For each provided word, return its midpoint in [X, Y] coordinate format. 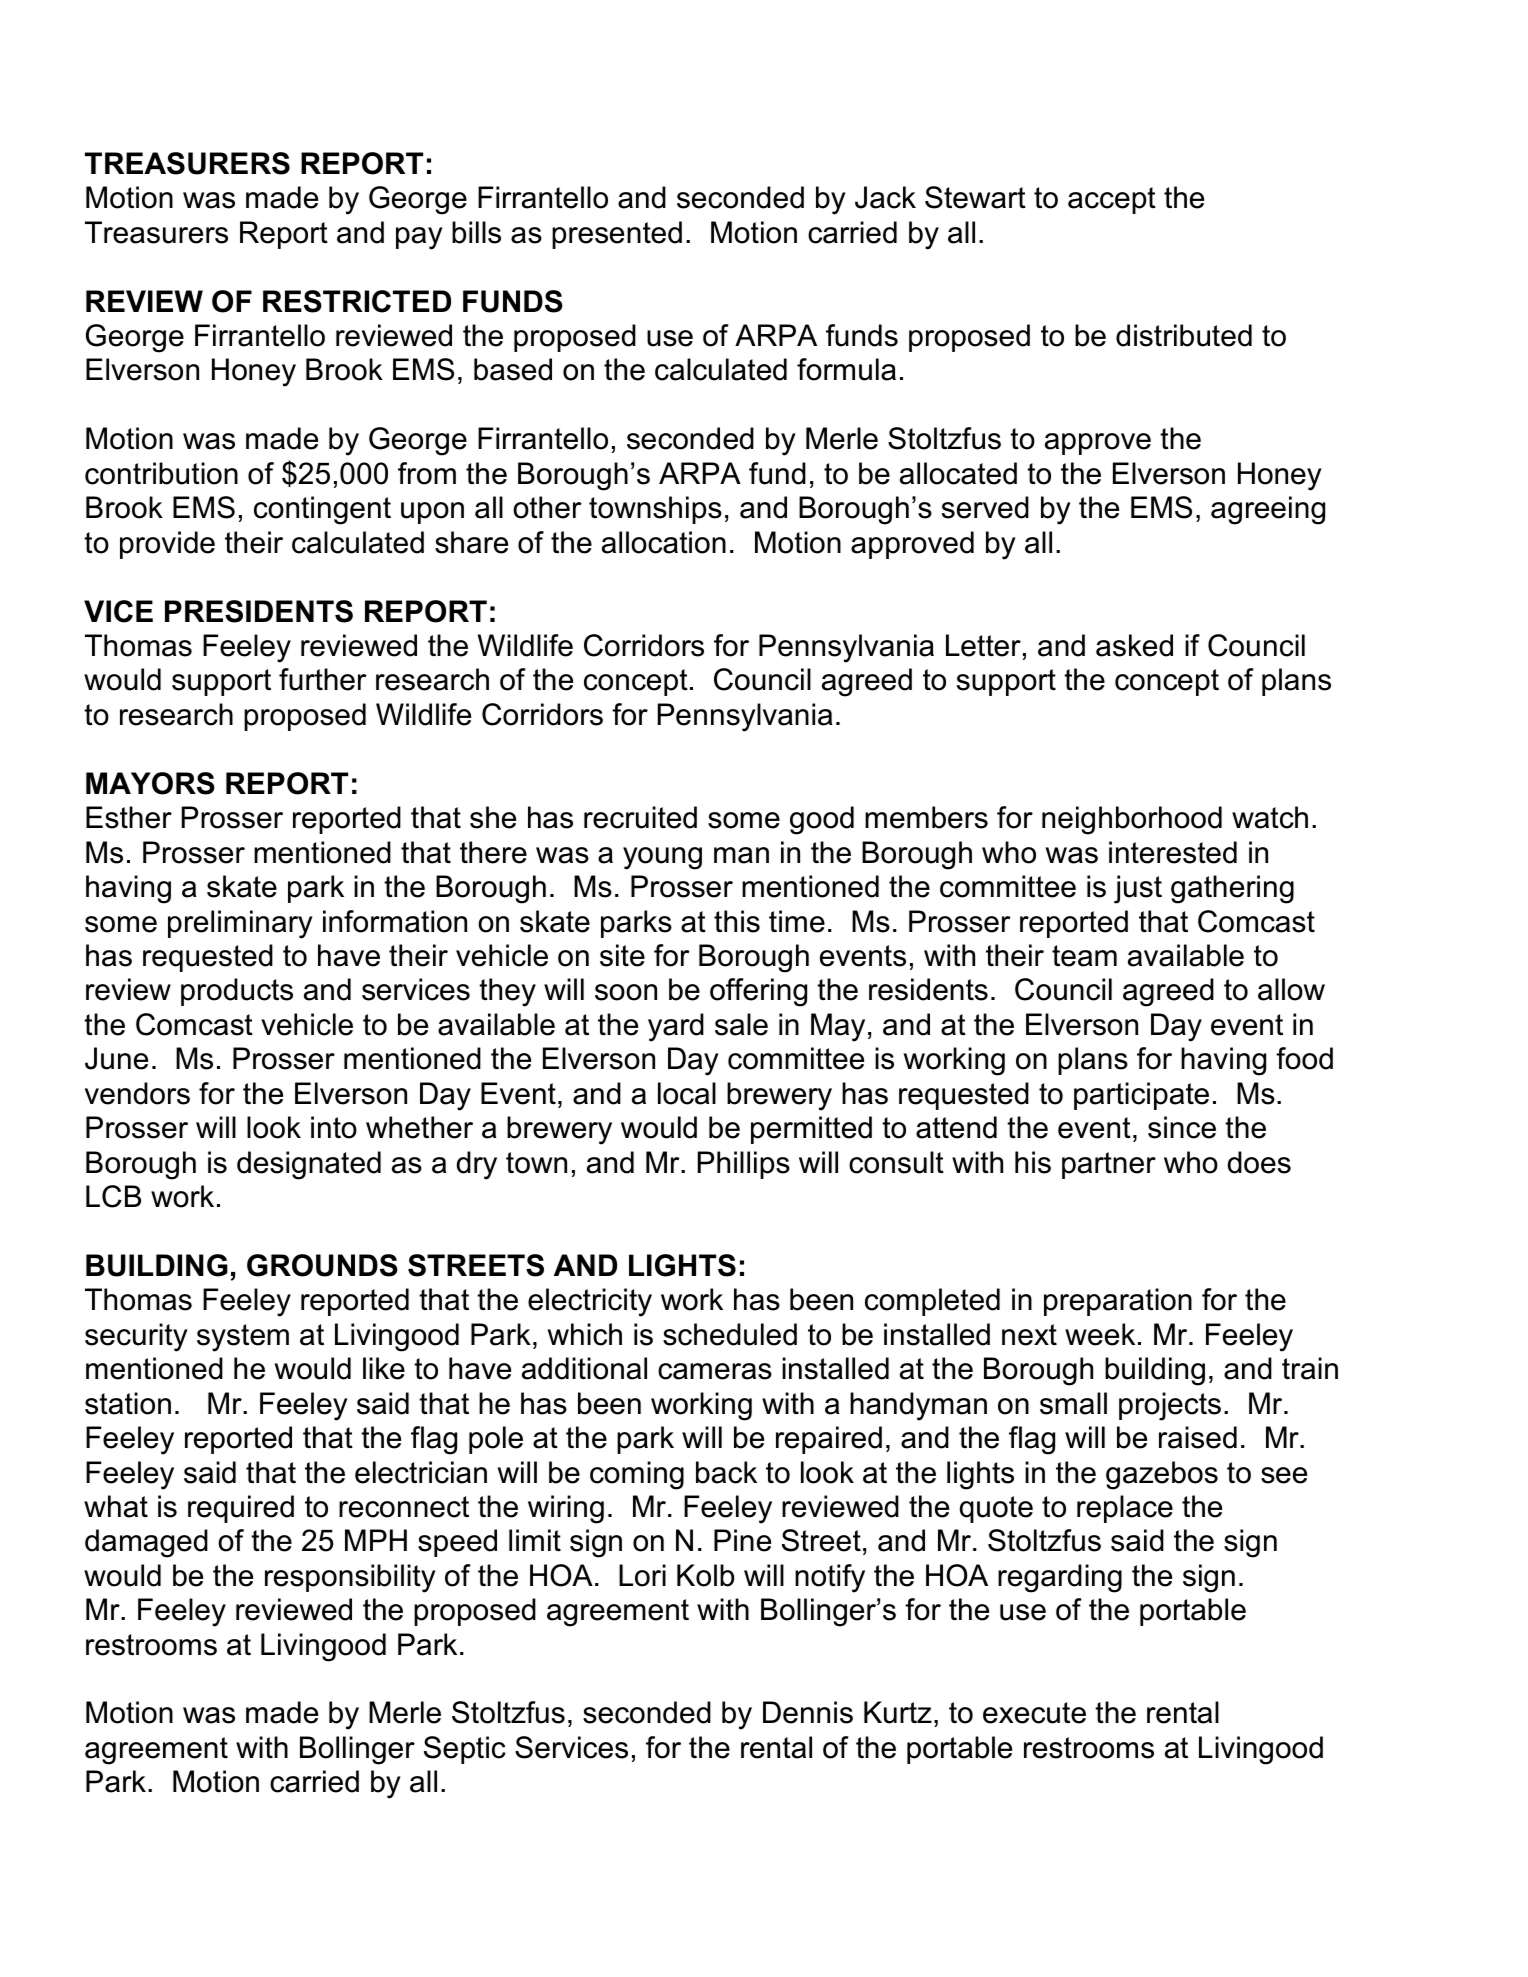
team [1084, 956]
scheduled [730, 1334]
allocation [664, 542]
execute [1034, 1713]
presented [617, 235]
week [1100, 1334]
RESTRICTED [357, 301]
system [243, 1338]
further [323, 679]
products [237, 992]
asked [1134, 645]
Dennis [808, 1712]
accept [1112, 200]
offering [758, 992]
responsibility [350, 1578]
